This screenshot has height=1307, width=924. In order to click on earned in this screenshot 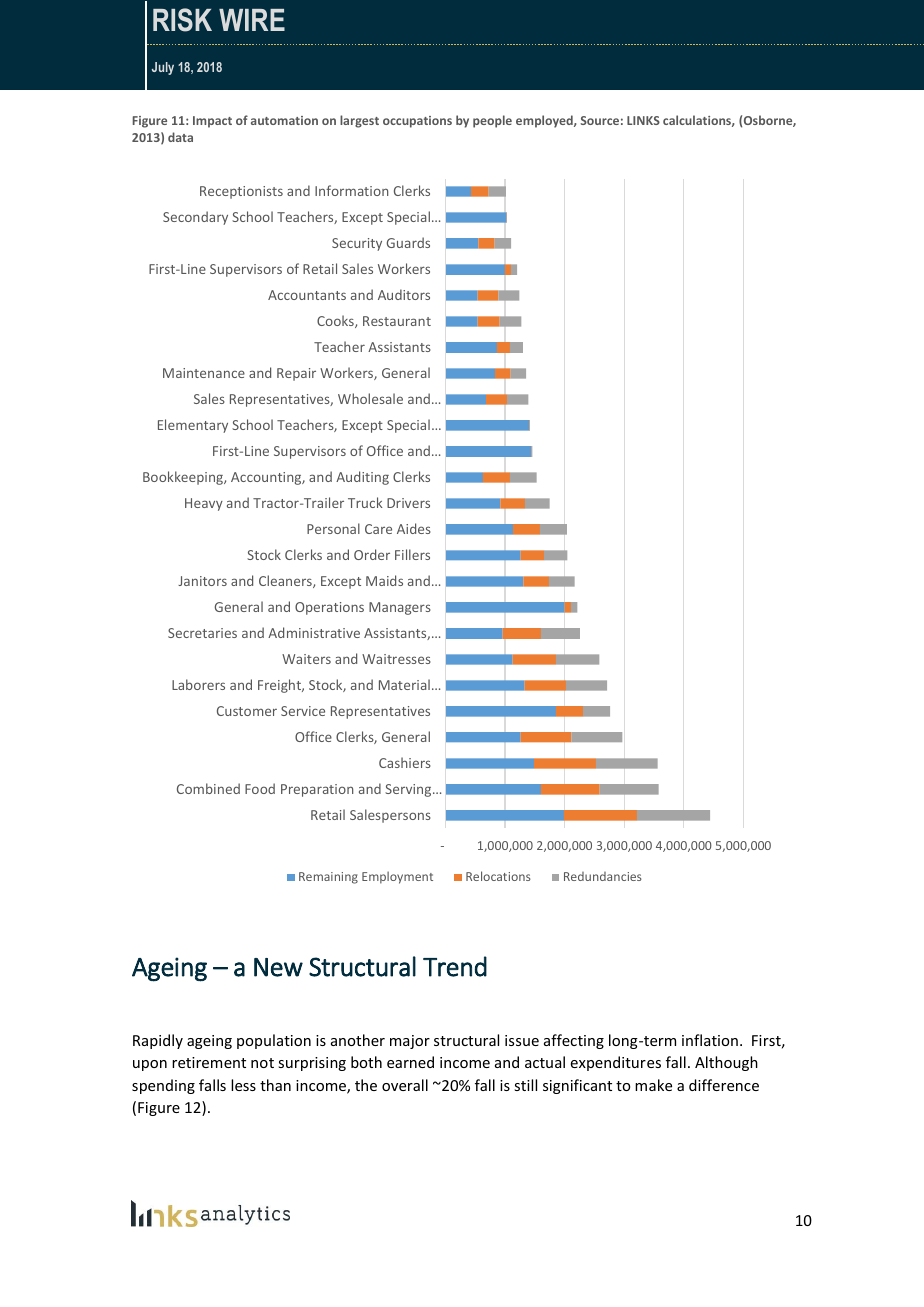, I will do `click(410, 1062)`.
